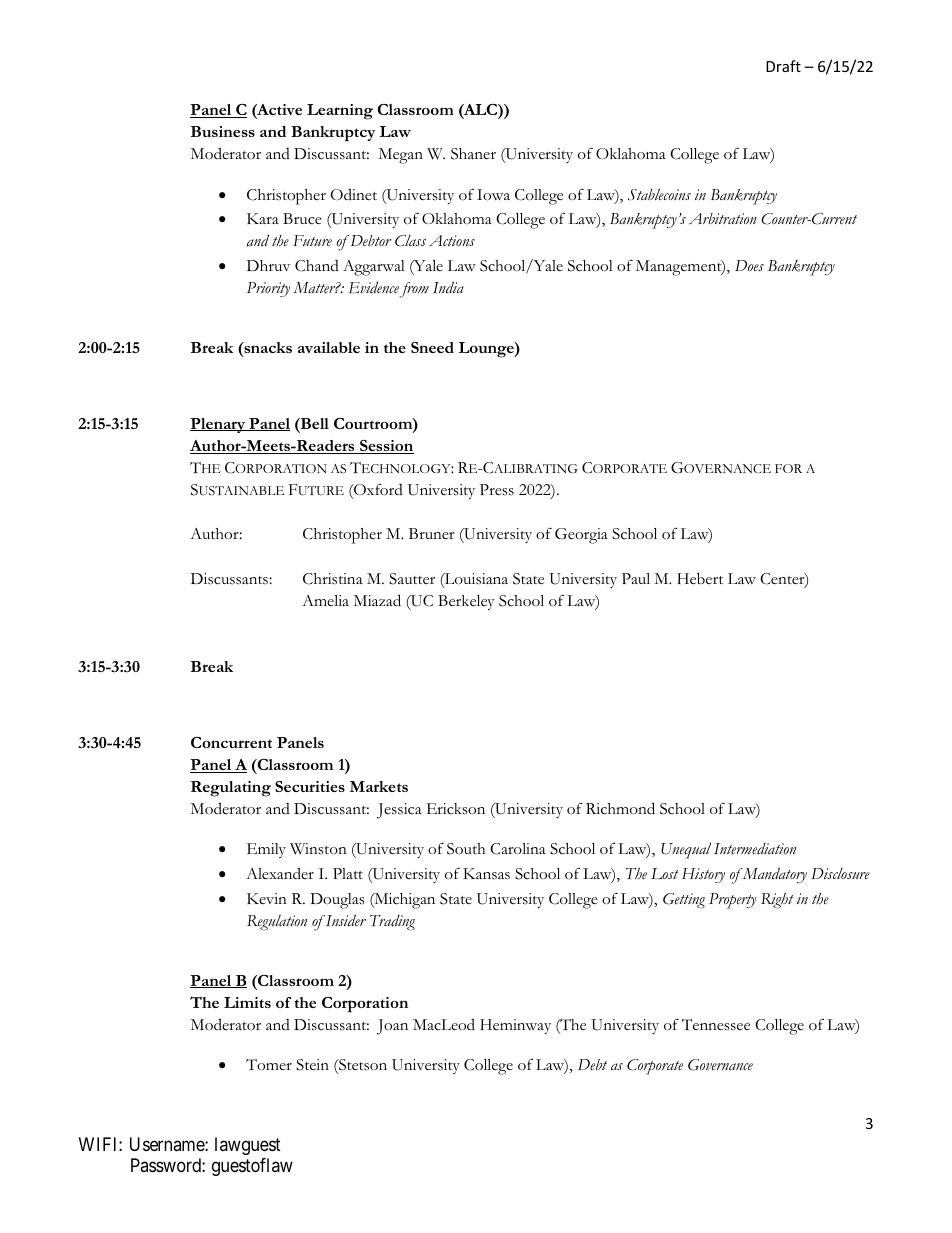  Describe the element at coordinates (340, 112) in the document. I see `Learning` at that location.
